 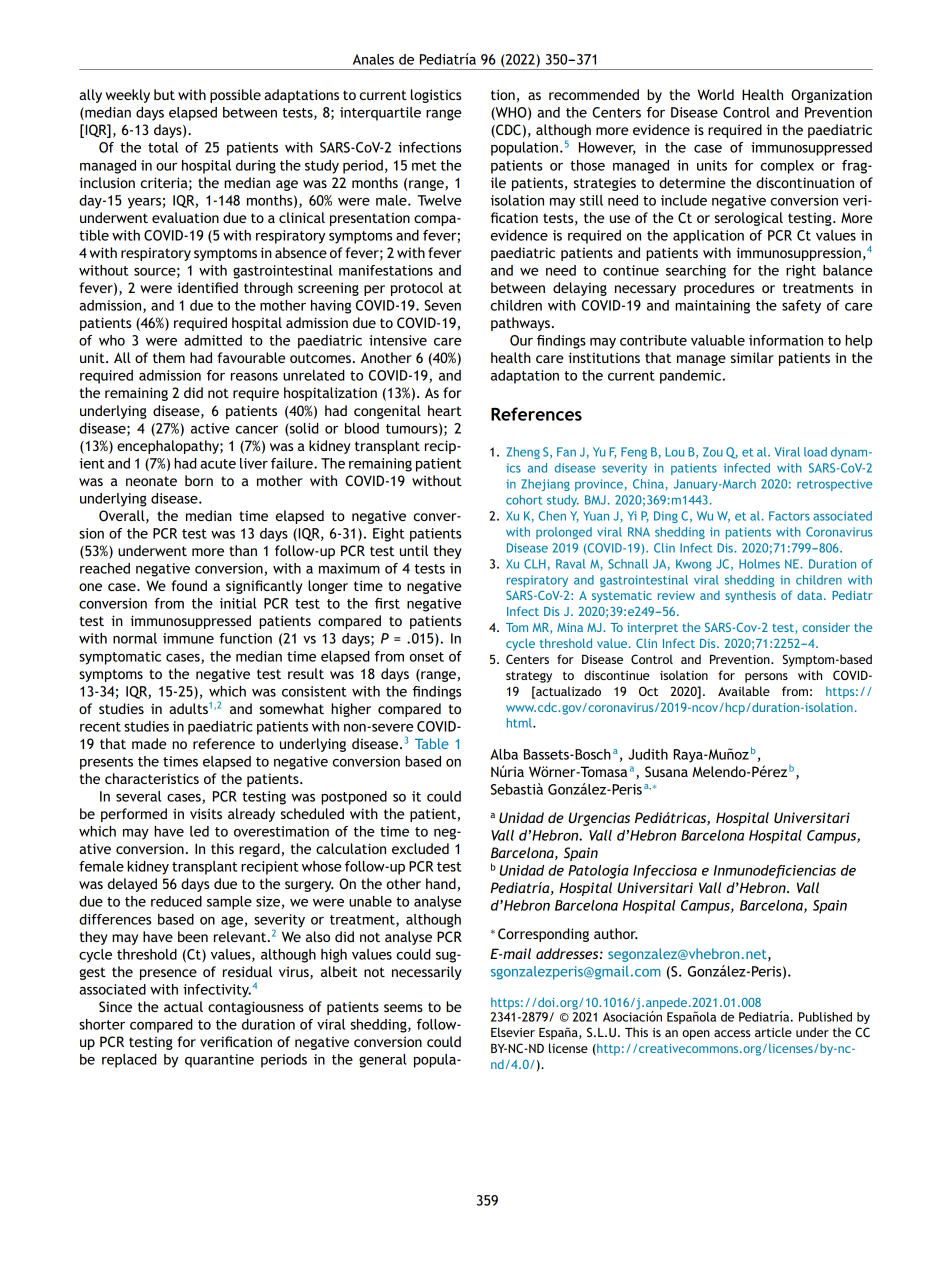 I want to click on World, so click(x=715, y=94).
